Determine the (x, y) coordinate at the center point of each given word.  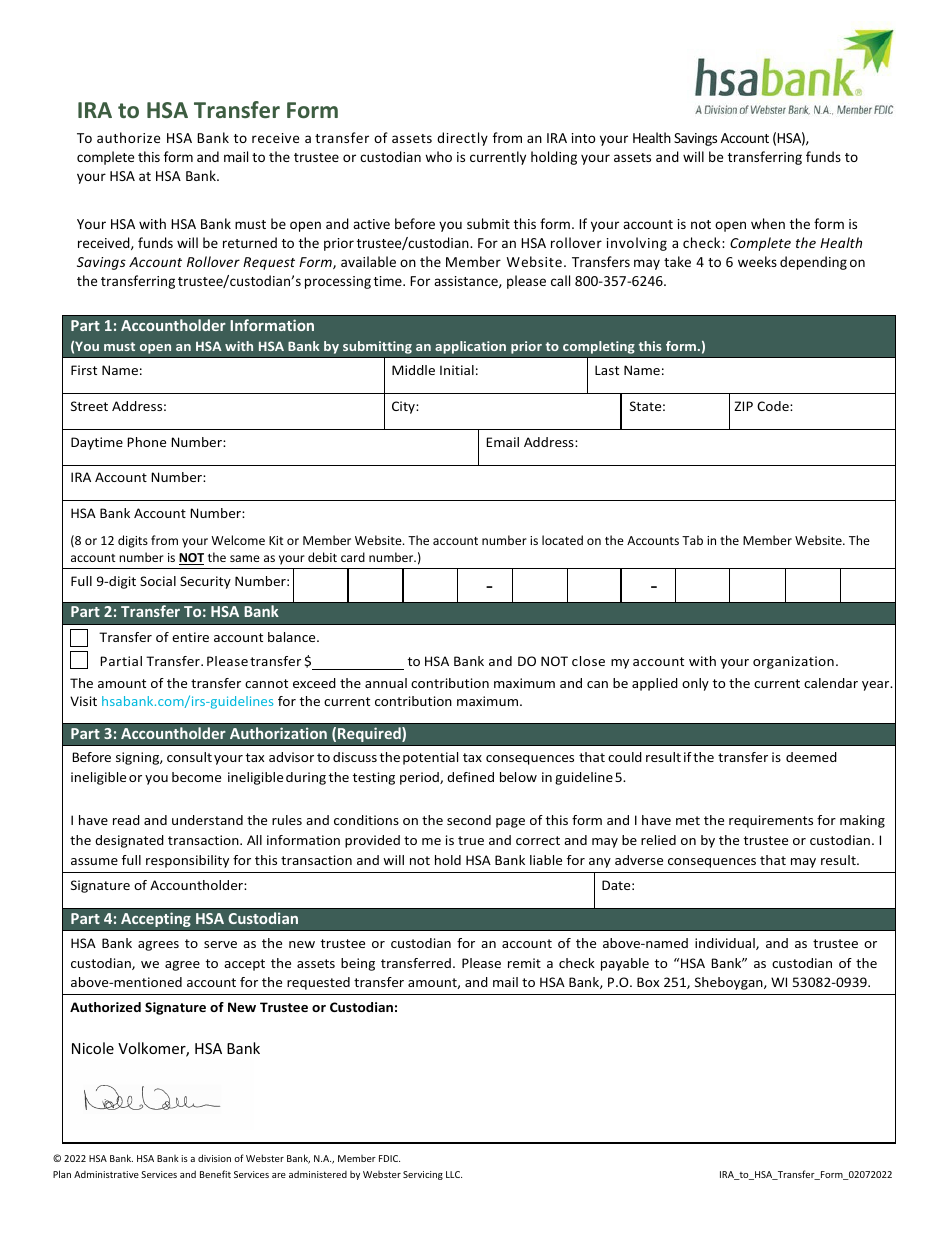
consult (189, 757)
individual (726, 944)
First (84, 370)
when (768, 223)
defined (470, 777)
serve (220, 944)
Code (774, 406)
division (214, 1158)
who (438, 156)
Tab (692, 540)
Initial (457, 370)
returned (250, 242)
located (562, 540)
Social (158, 581)
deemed (811, 757)
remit (524, 963)
